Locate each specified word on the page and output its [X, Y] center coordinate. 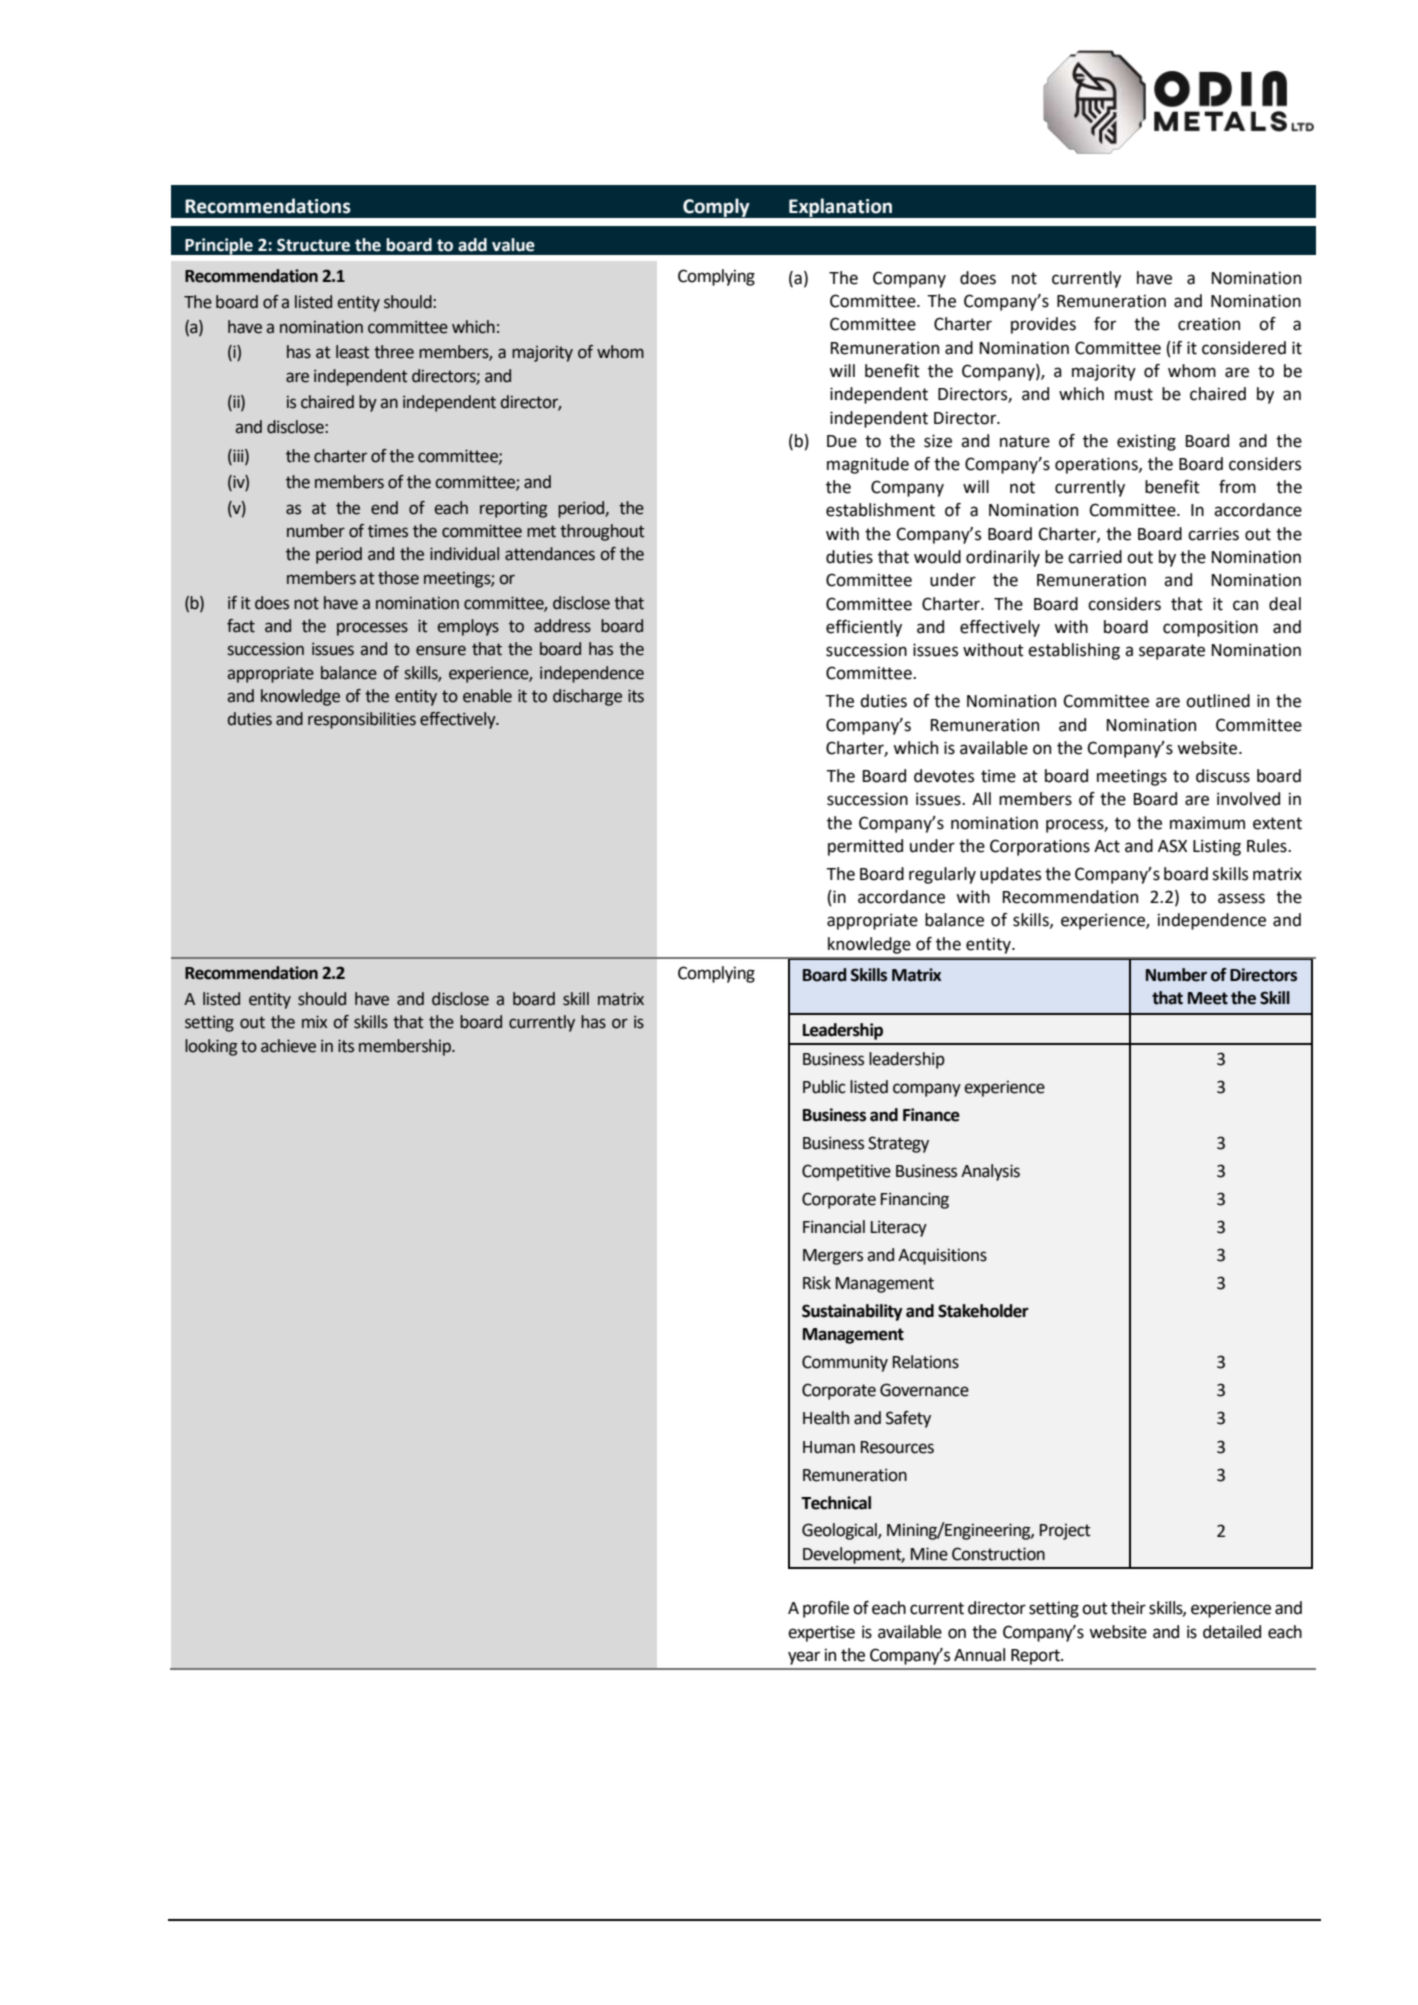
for [1105, 324]
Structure [313, 245]
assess [1241, 898]
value [513, 245]
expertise [821, 1633]
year [804, 1658]
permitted [865, 847]
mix [314, 1021]
